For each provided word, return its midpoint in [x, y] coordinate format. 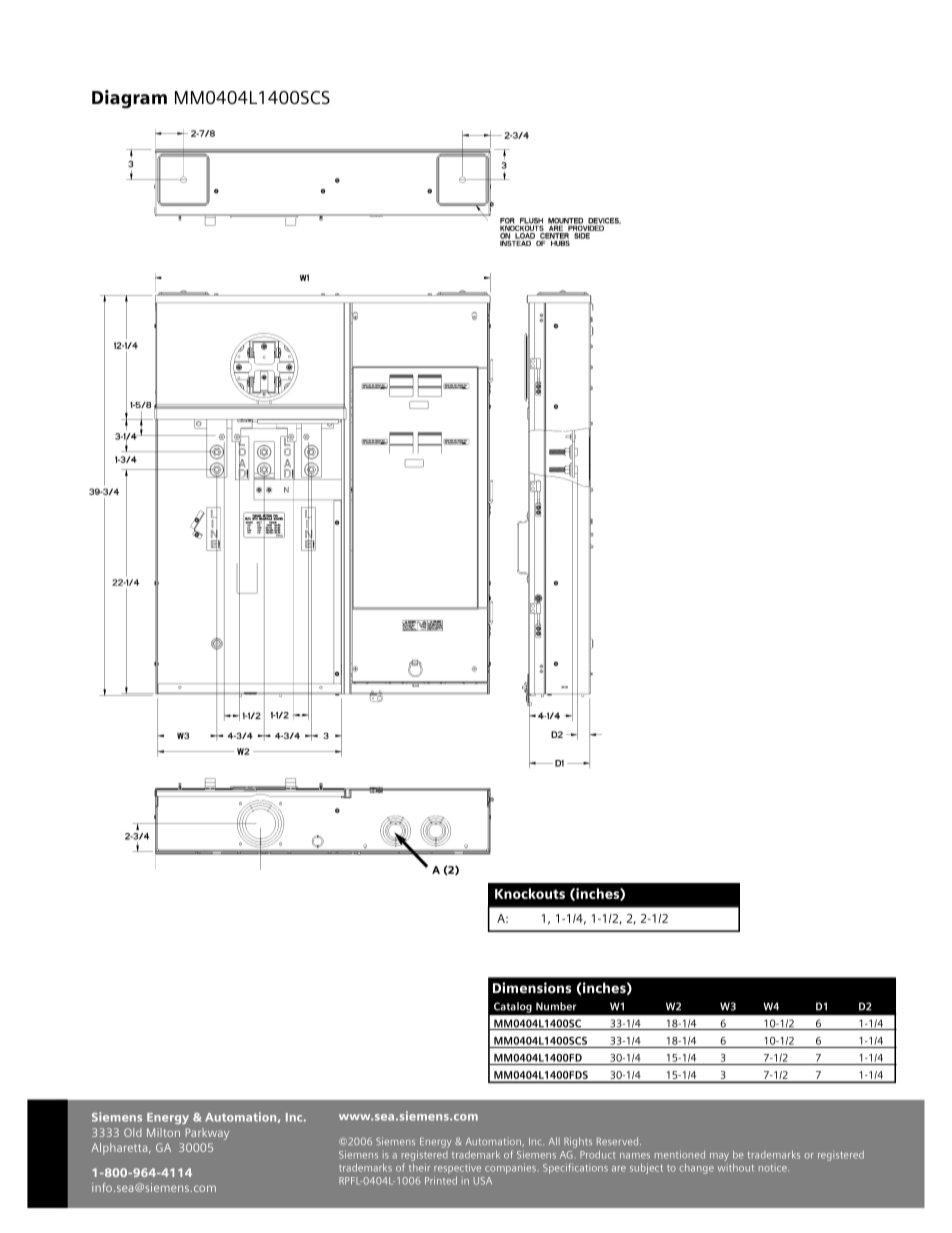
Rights [578, 1142]
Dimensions [532, 987]
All [554, 1141]
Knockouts [530, 893]
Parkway [207, 1134]
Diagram [129, 99]
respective [457, 1168]
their [419, 1167]
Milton [163, 1132]
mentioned [680, 1154]
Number [556, 1006]
